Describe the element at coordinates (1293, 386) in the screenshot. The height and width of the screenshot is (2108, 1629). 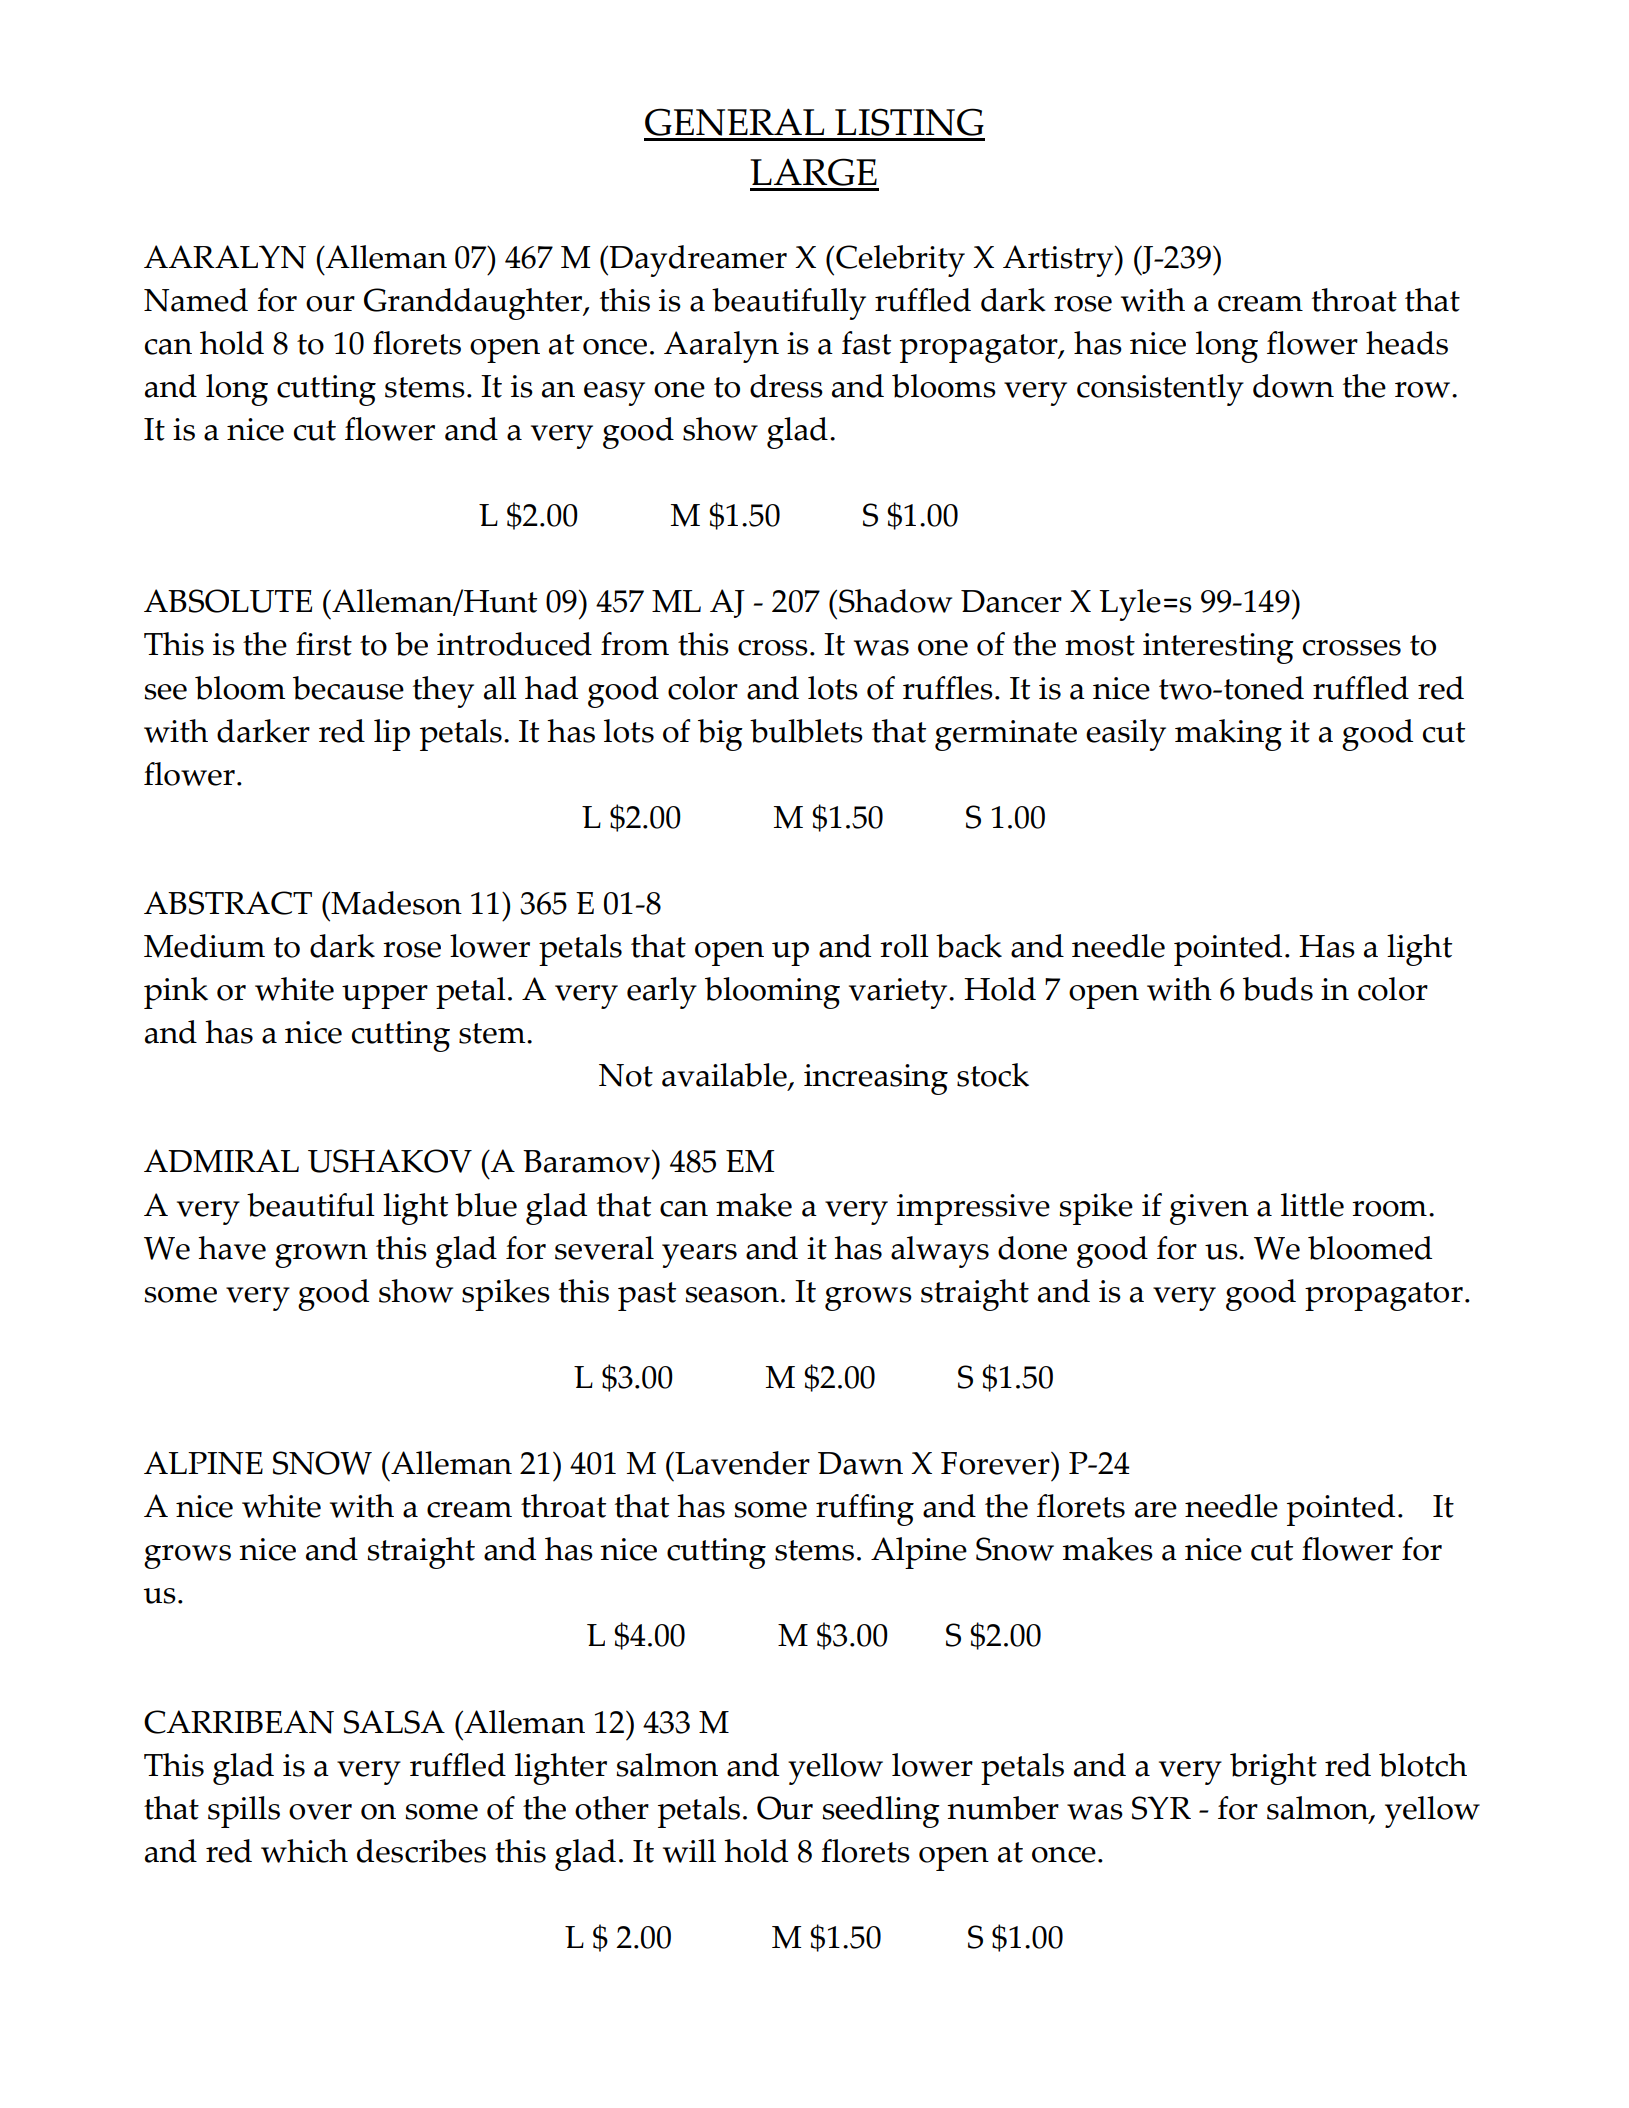
I see `down` at that location.
